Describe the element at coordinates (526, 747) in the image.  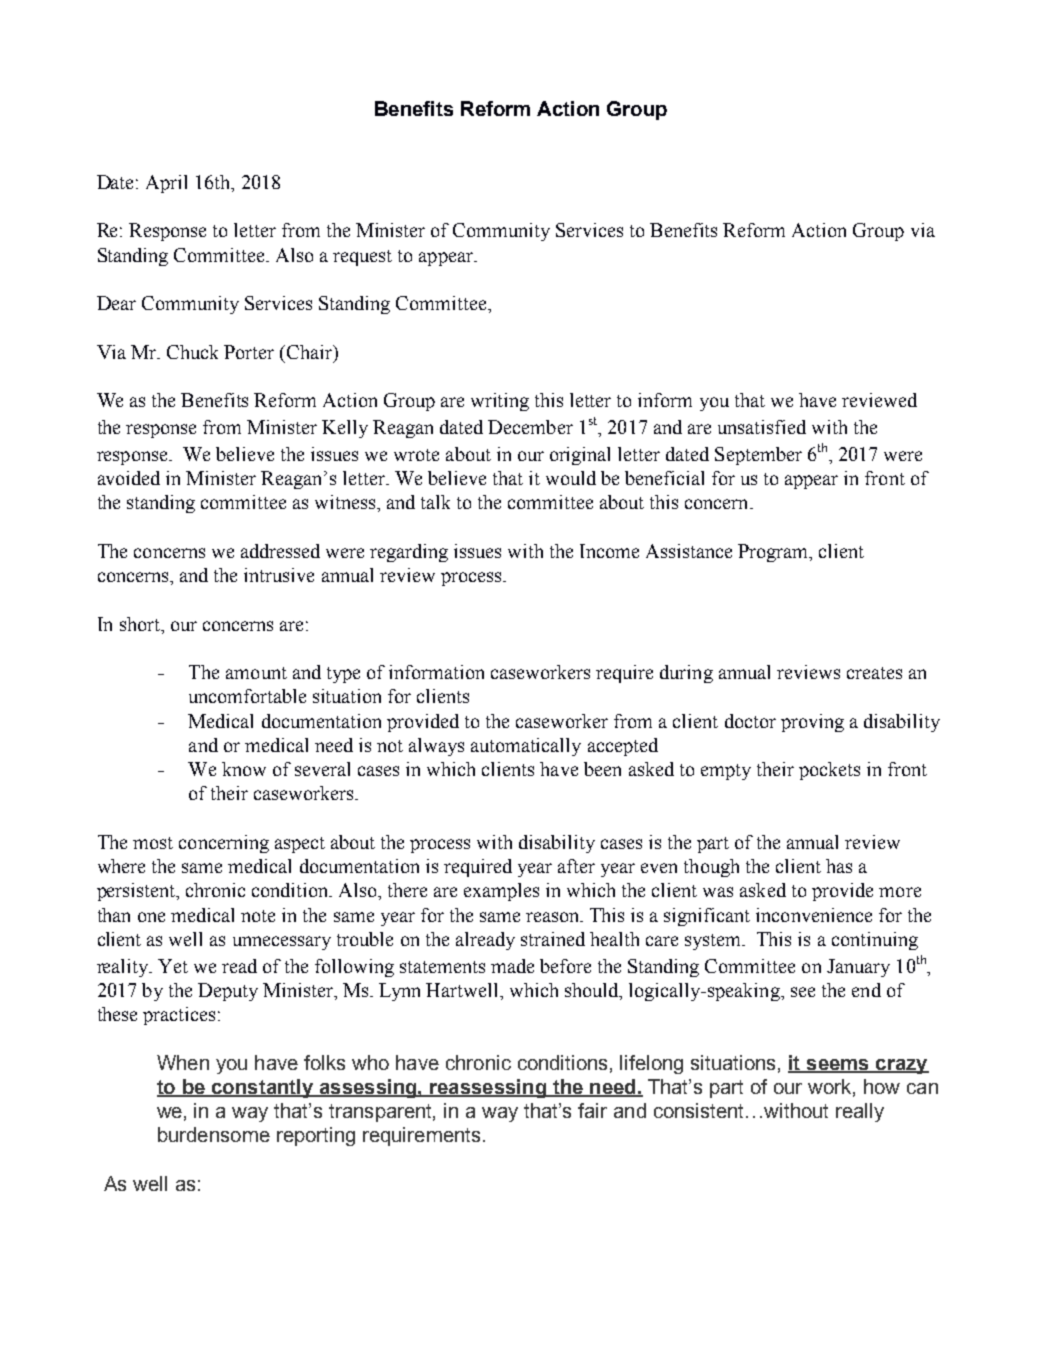
I see `automatically` at that location.
